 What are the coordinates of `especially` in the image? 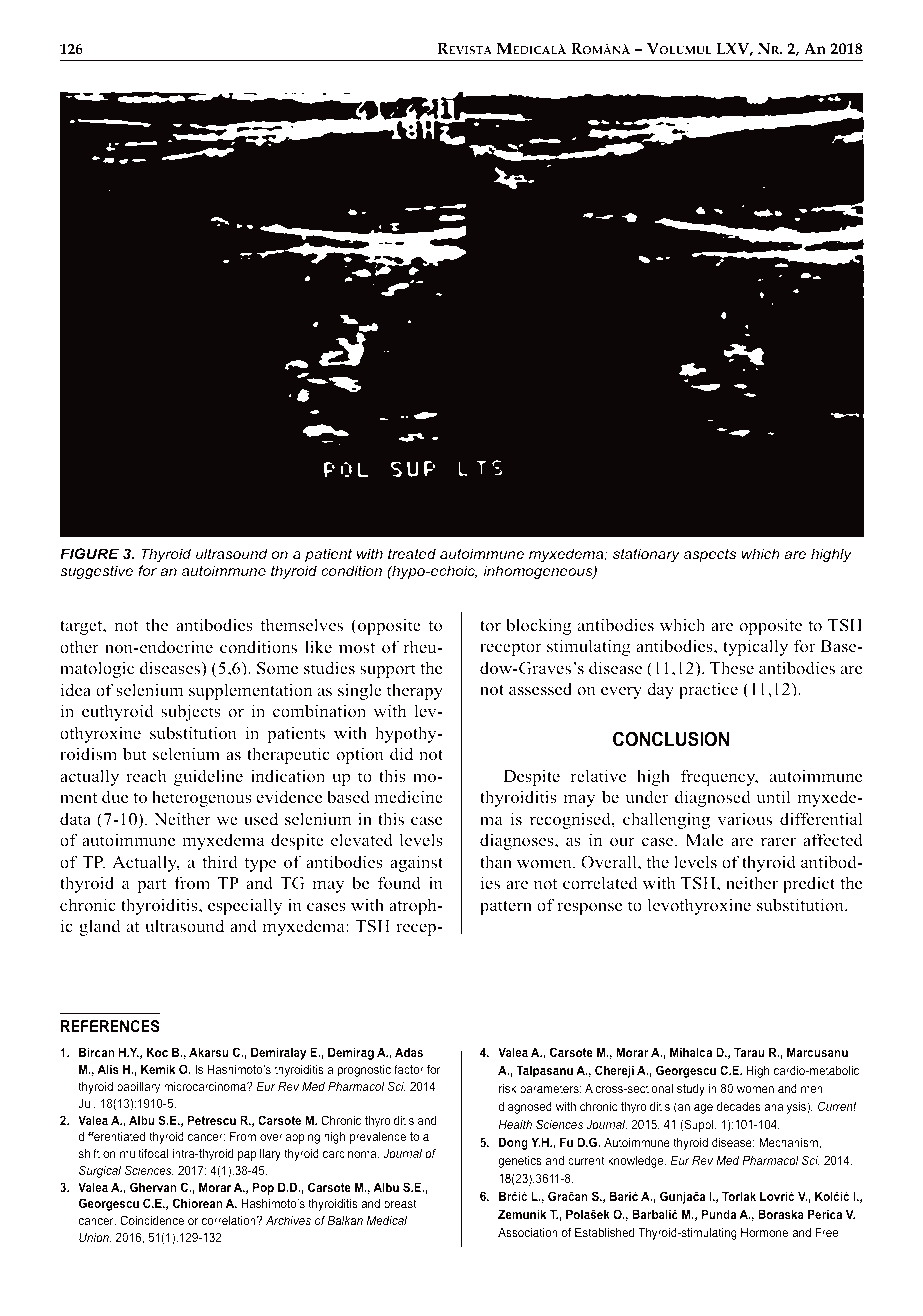 It's located at (245, 906).
